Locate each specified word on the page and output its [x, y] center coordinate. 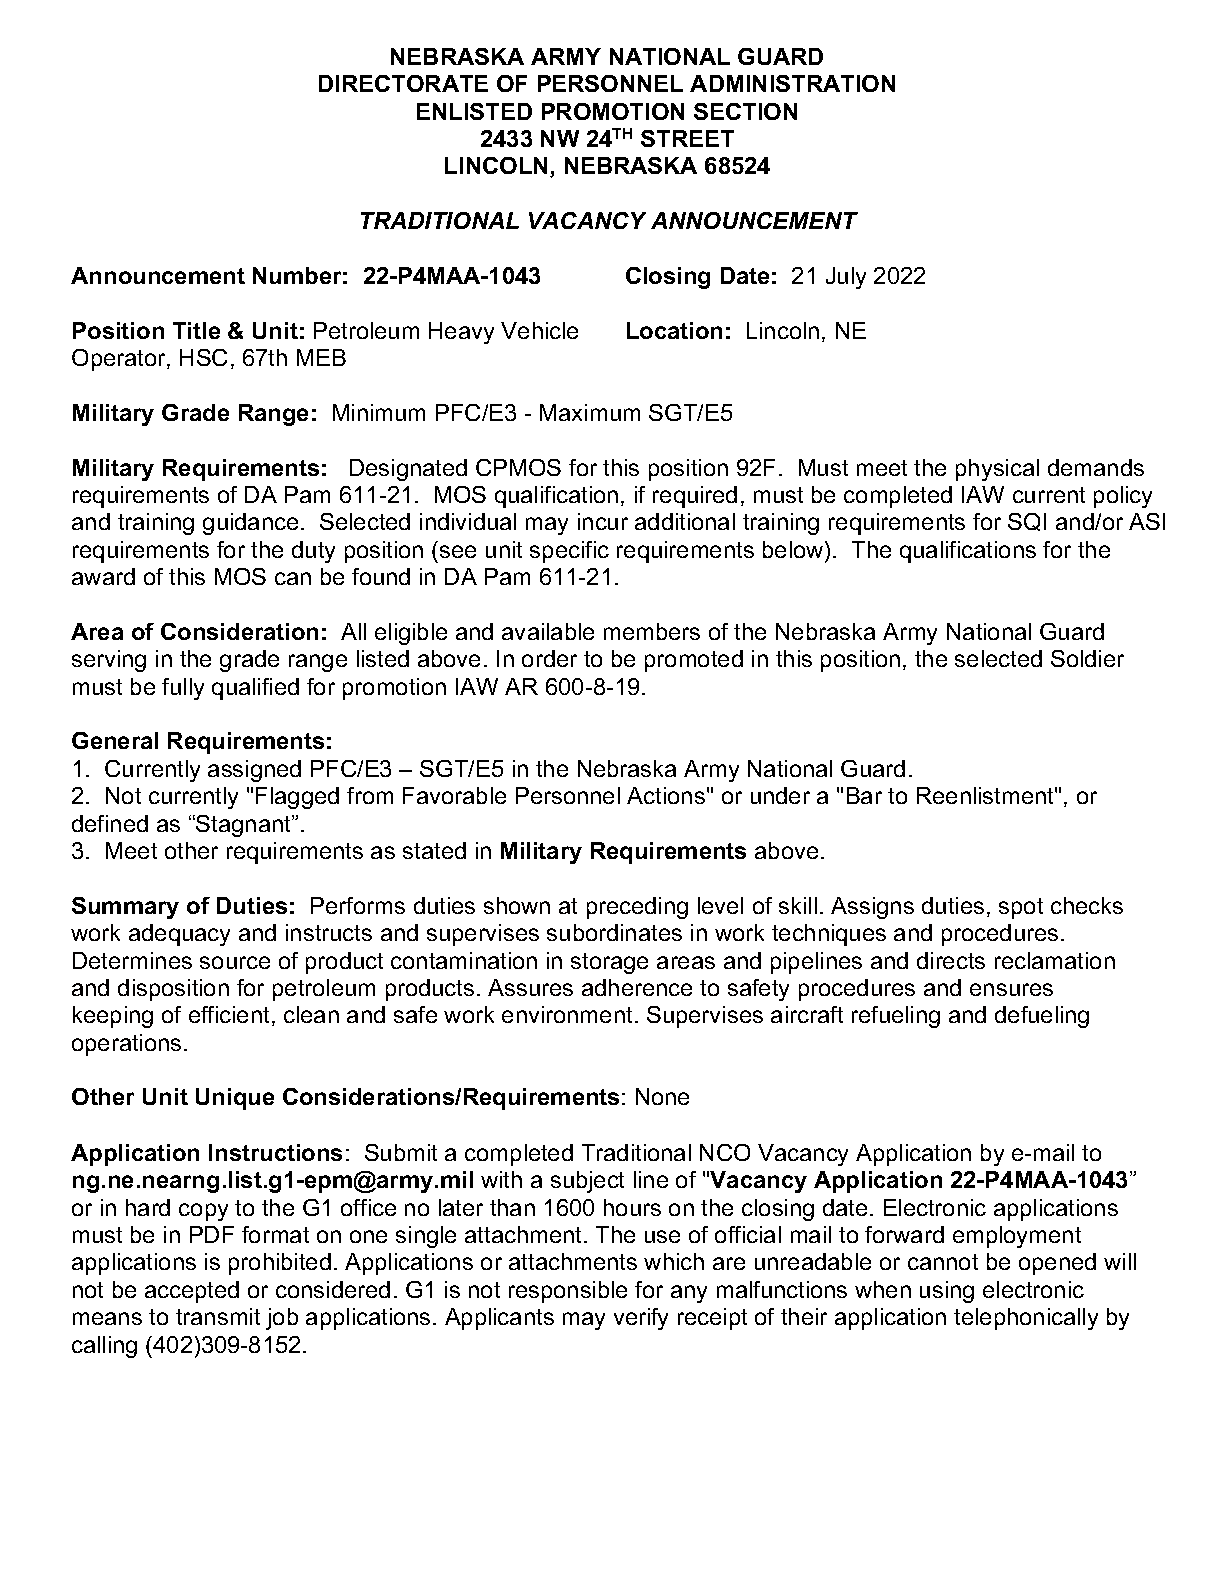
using [947, 1292]
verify [641, 1319]
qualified [255, 689]
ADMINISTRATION [792, 83]
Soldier [1087, 658]
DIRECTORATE [403, 83]
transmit [218, 1316]
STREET [687, 138]
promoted [694, 661]
